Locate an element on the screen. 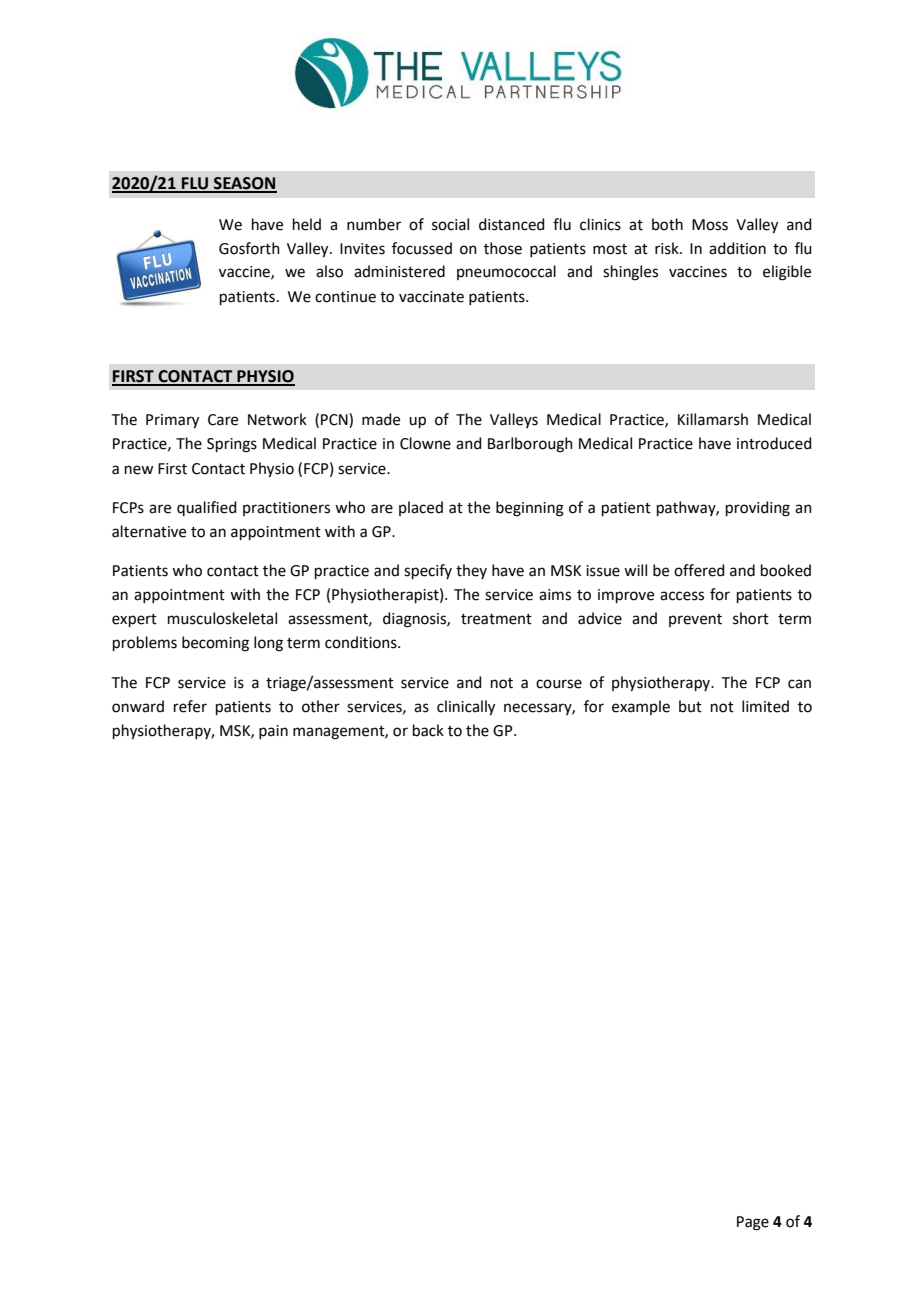 The height and width of the screenshot is (1308, 924). Moss is located at coordinates (710, 225).
